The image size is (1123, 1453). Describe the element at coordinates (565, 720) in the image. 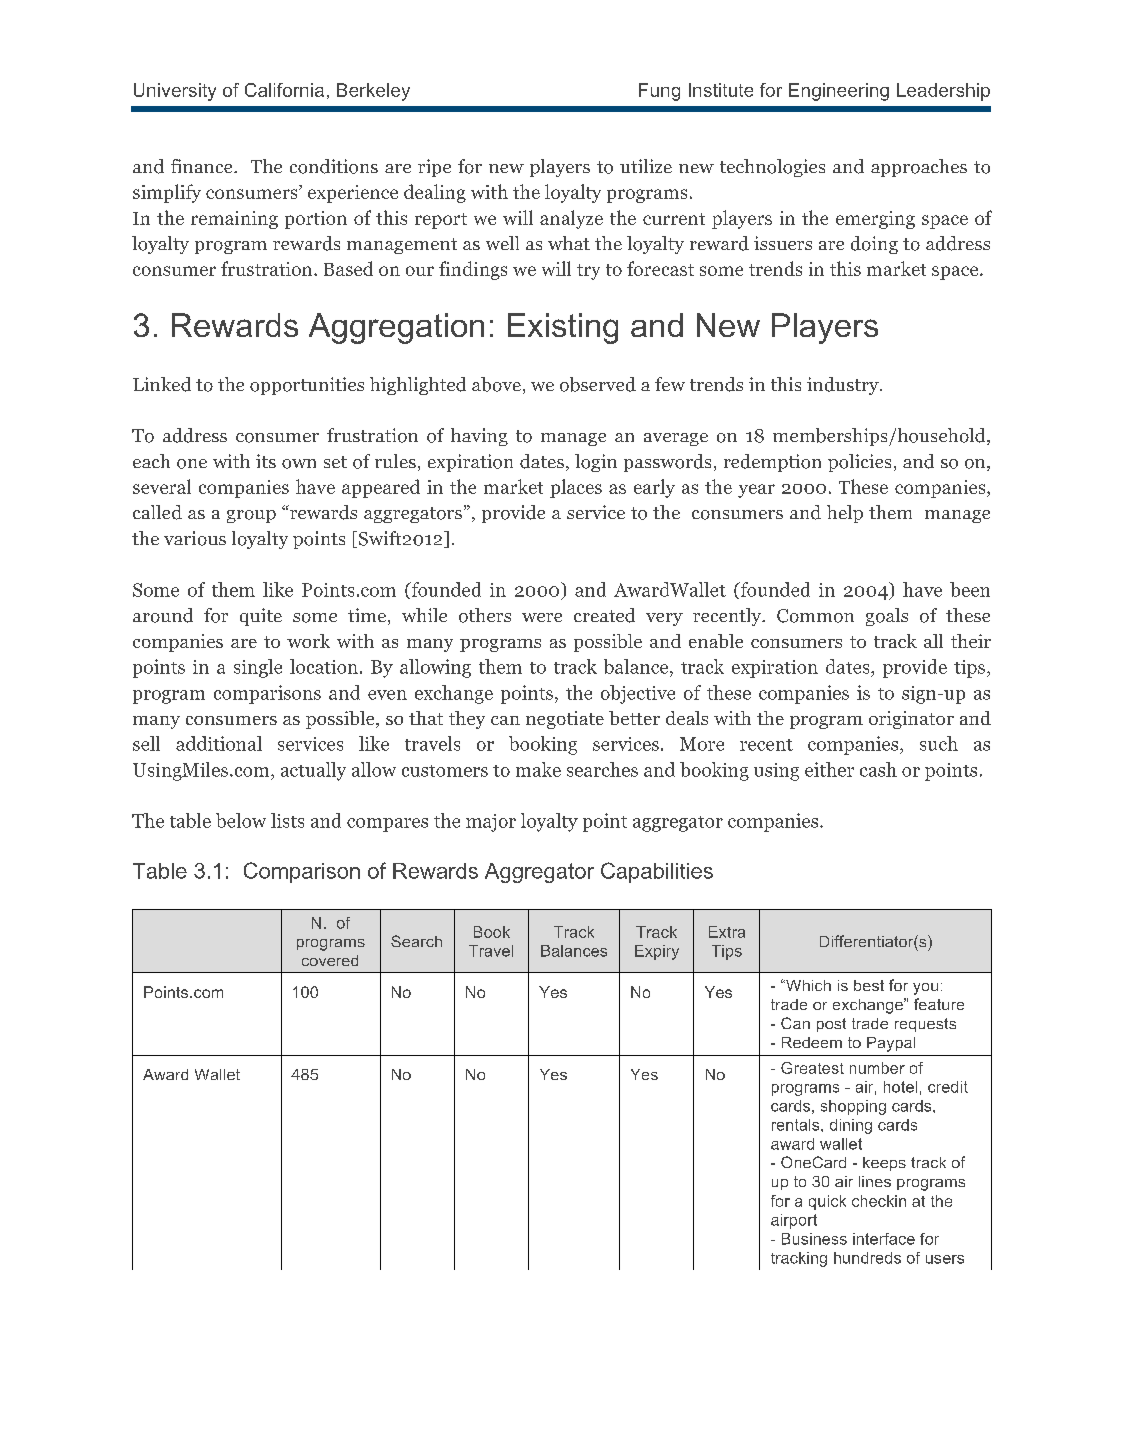

I see `negotiate` at that location.
